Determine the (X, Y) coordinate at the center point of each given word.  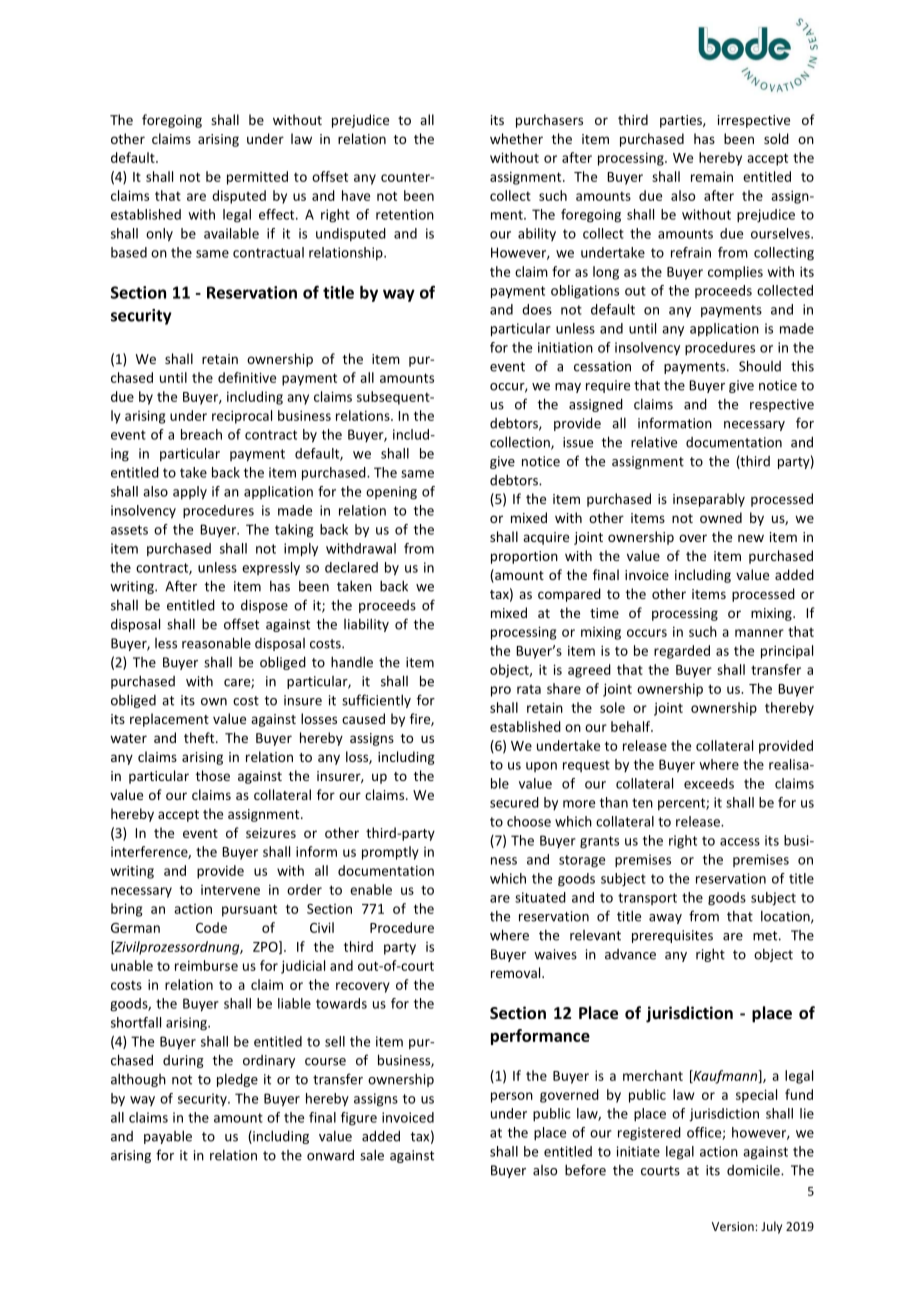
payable (168, 1137)
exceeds (709, 783)
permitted (257, 178)
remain (712, 176)
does (537, 309)
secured (514, 802)
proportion (524, 557)
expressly (271, 568)
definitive (247, 377)
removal (517, 972)
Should (760, 366)
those (213, 775)
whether (516, 138)
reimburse (206, 965)
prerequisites (672, 936)
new (751, 538)
